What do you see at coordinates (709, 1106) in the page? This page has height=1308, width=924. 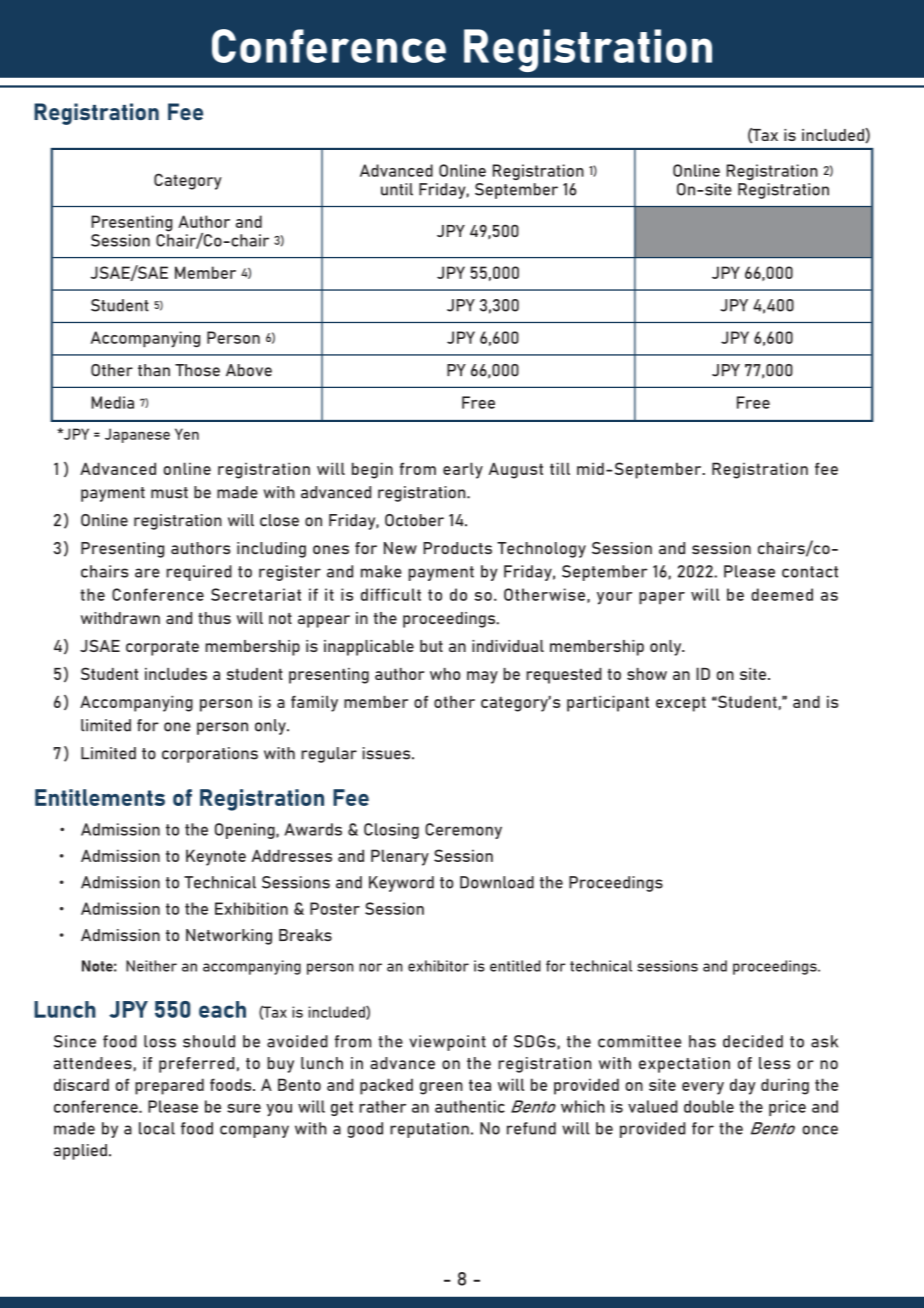 I see `double` at bounding box center [709, 1106].
